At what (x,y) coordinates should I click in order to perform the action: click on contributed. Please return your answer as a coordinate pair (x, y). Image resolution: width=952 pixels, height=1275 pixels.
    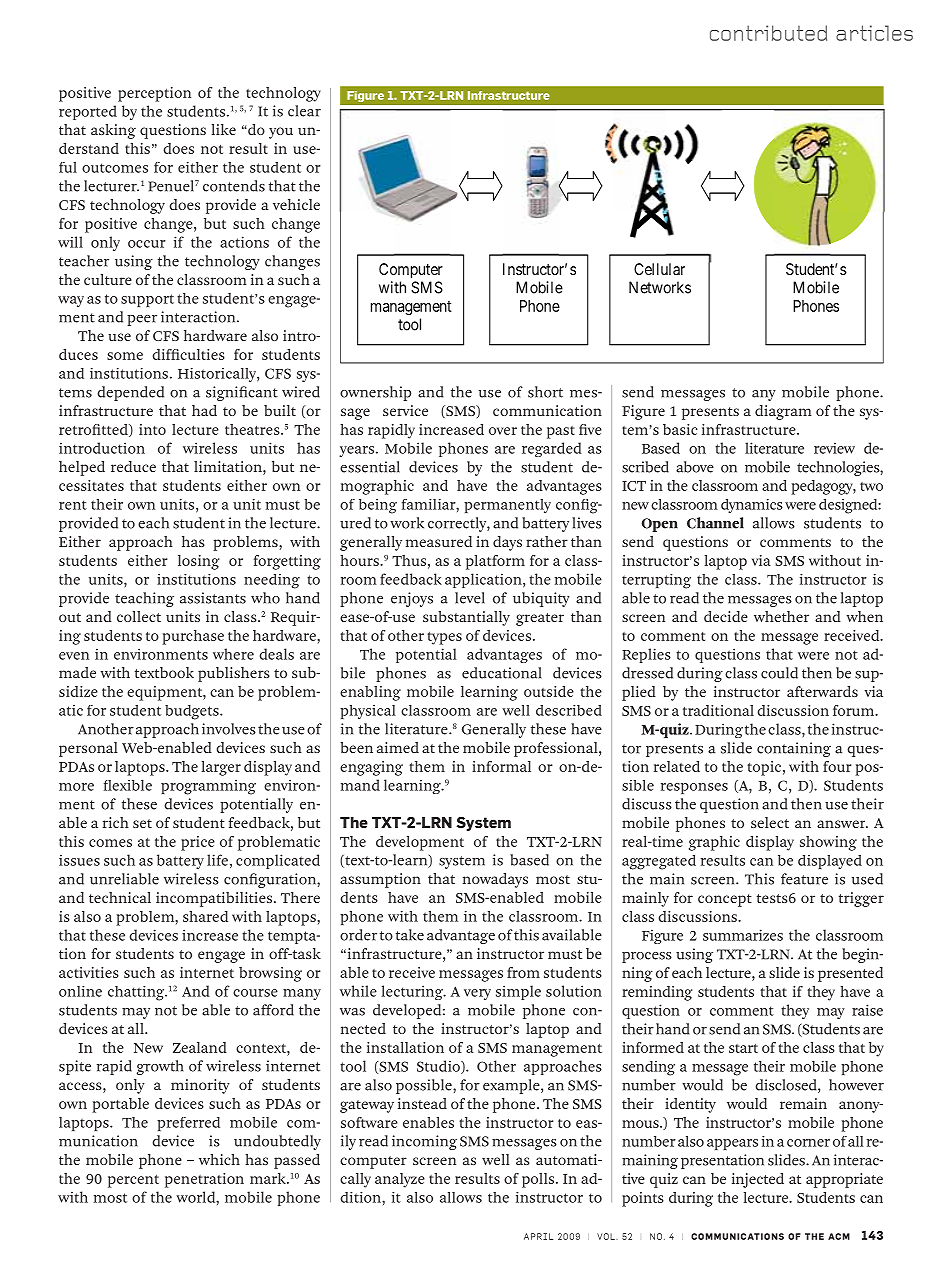
    Looking at the image, I should click on (768, 33).
